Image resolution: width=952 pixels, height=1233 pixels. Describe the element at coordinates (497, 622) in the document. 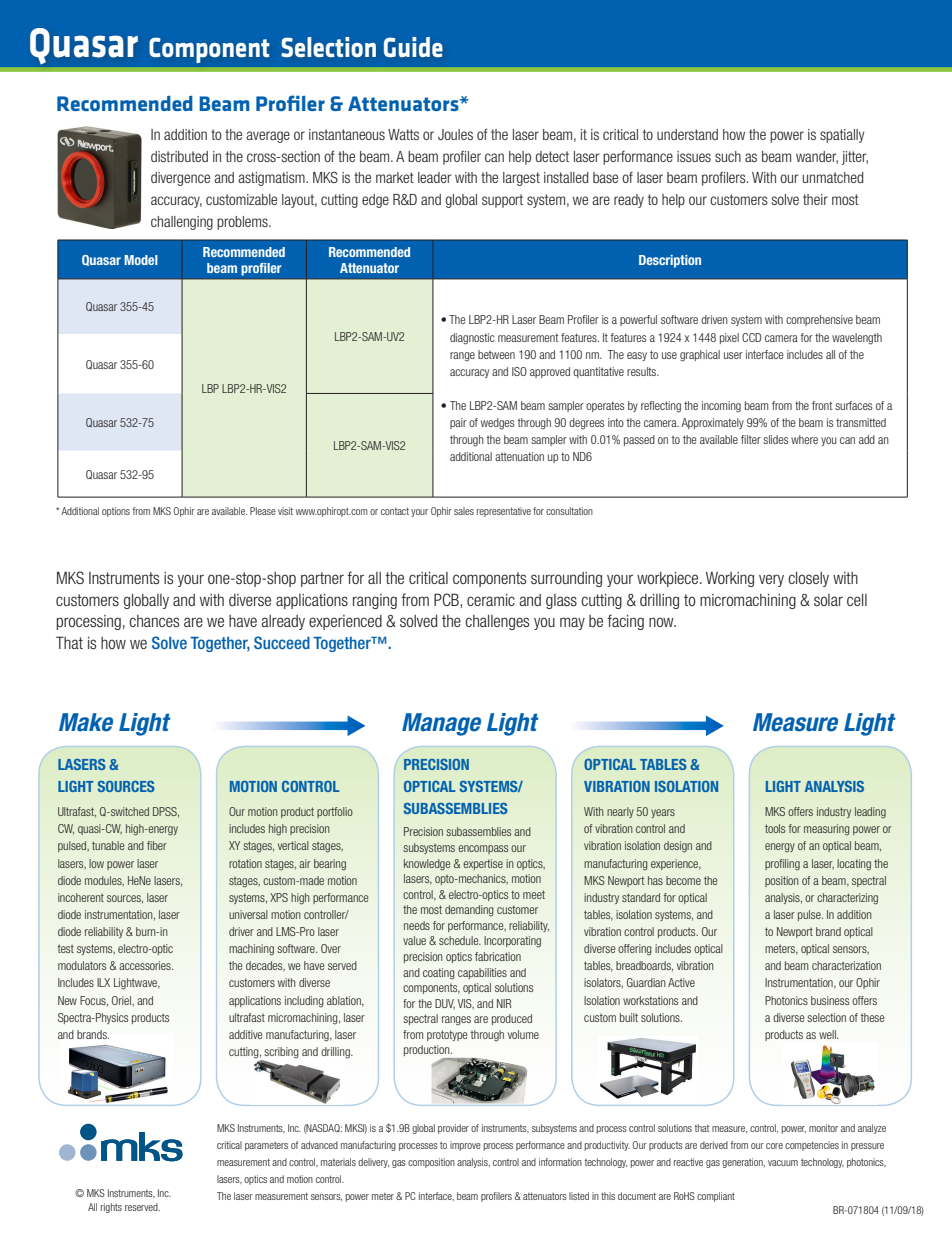

I see `challenges` at that location.
